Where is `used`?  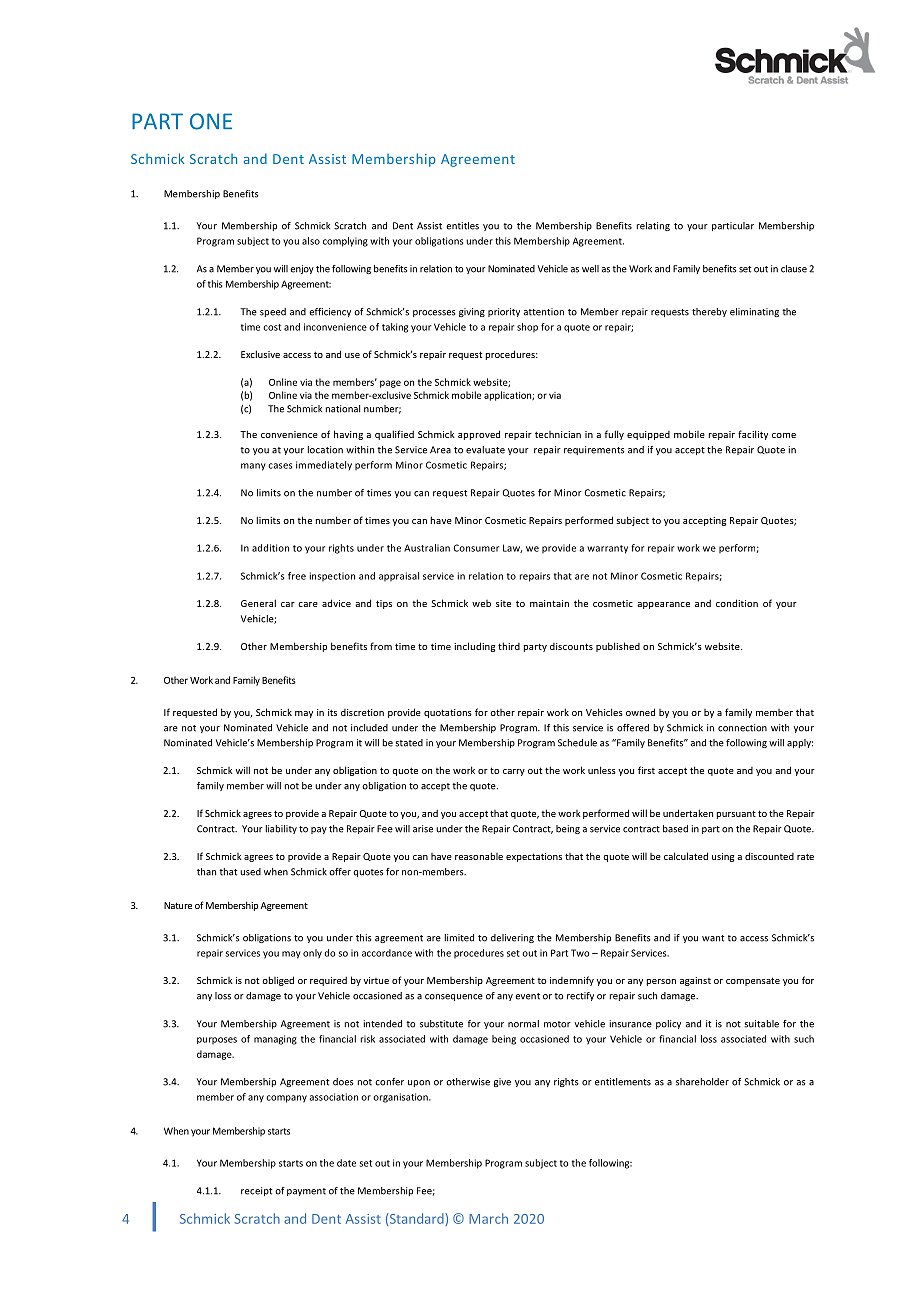
used is located at coordinates (250, 872).
